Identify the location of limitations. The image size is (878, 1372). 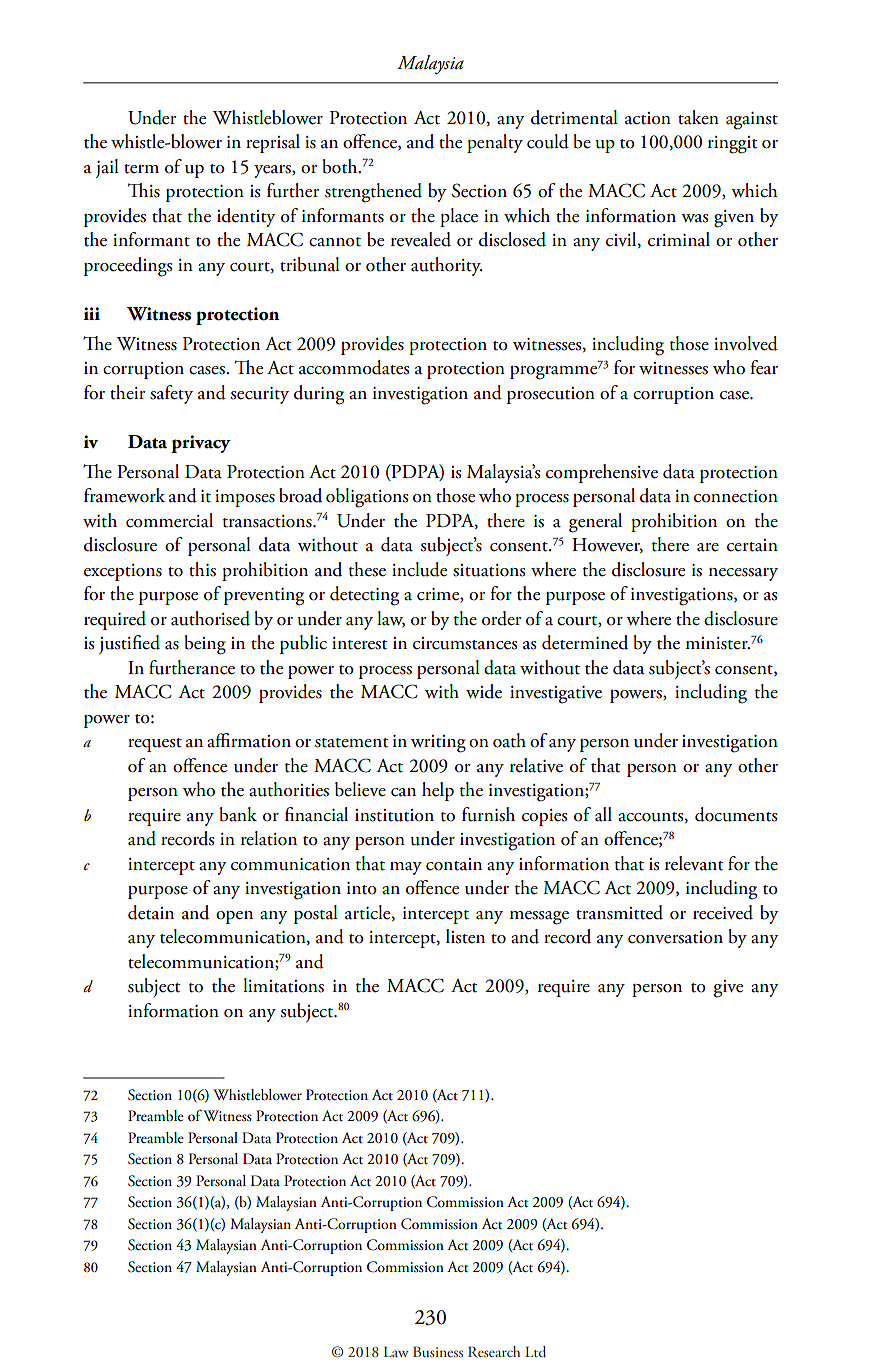
(283, 985).
